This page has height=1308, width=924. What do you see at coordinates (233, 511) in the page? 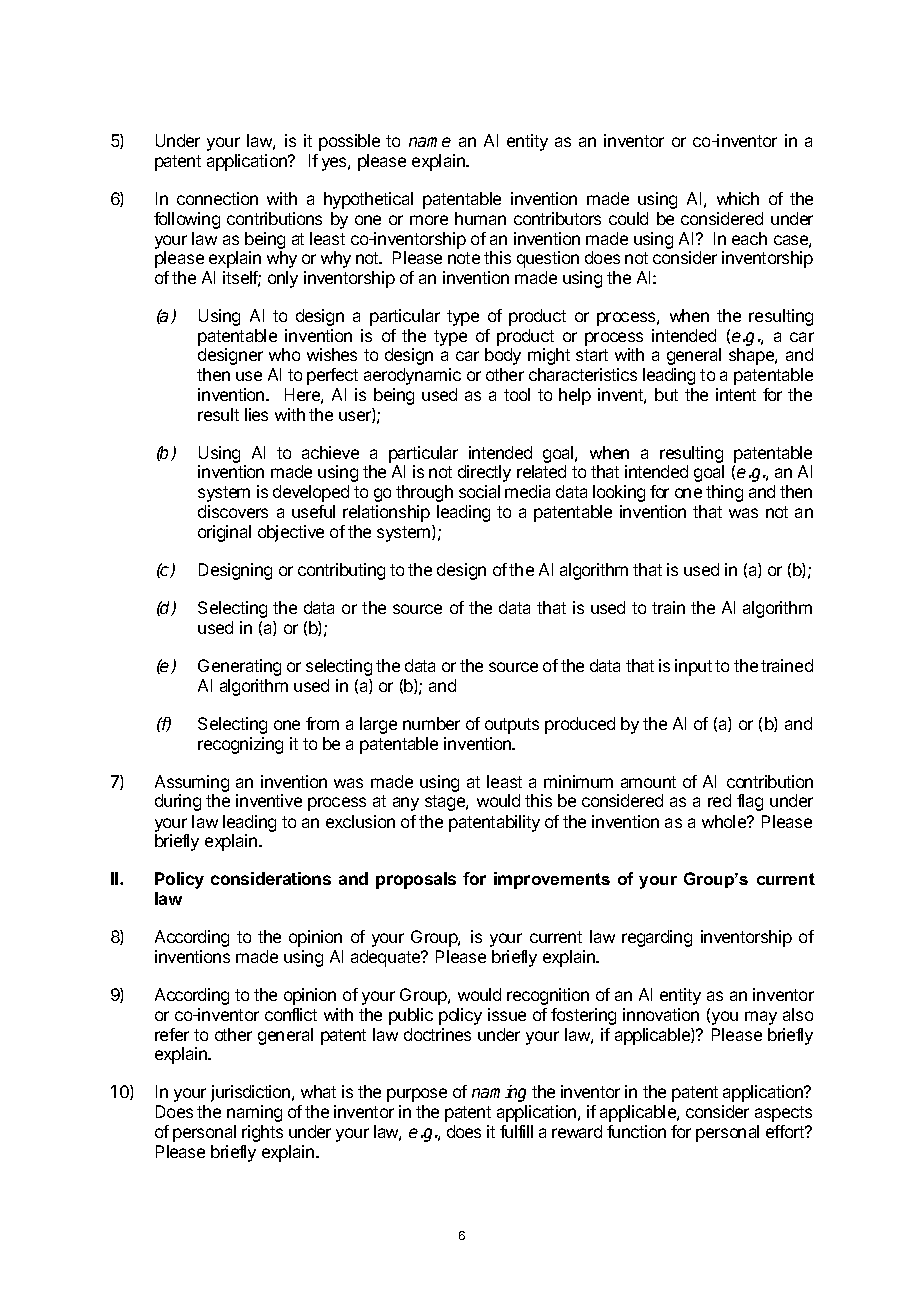
I see `discovers` at bounding box center [233, 511].
